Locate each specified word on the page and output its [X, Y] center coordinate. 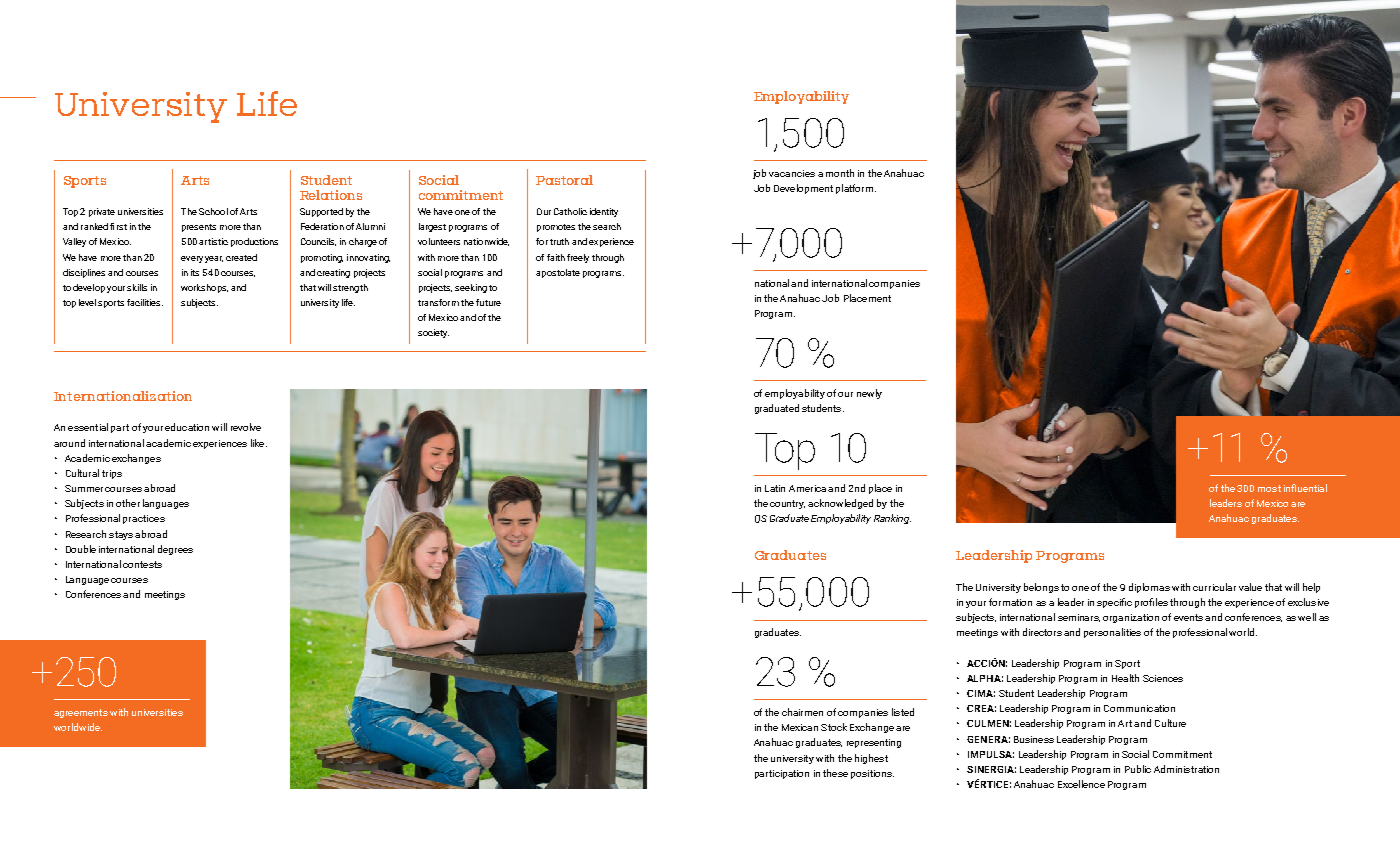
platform [856, 189]
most [1269, 488]
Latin [775, 488]
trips [112, 474]
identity [604, 212]
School [213, 211]
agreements [81, 713]
